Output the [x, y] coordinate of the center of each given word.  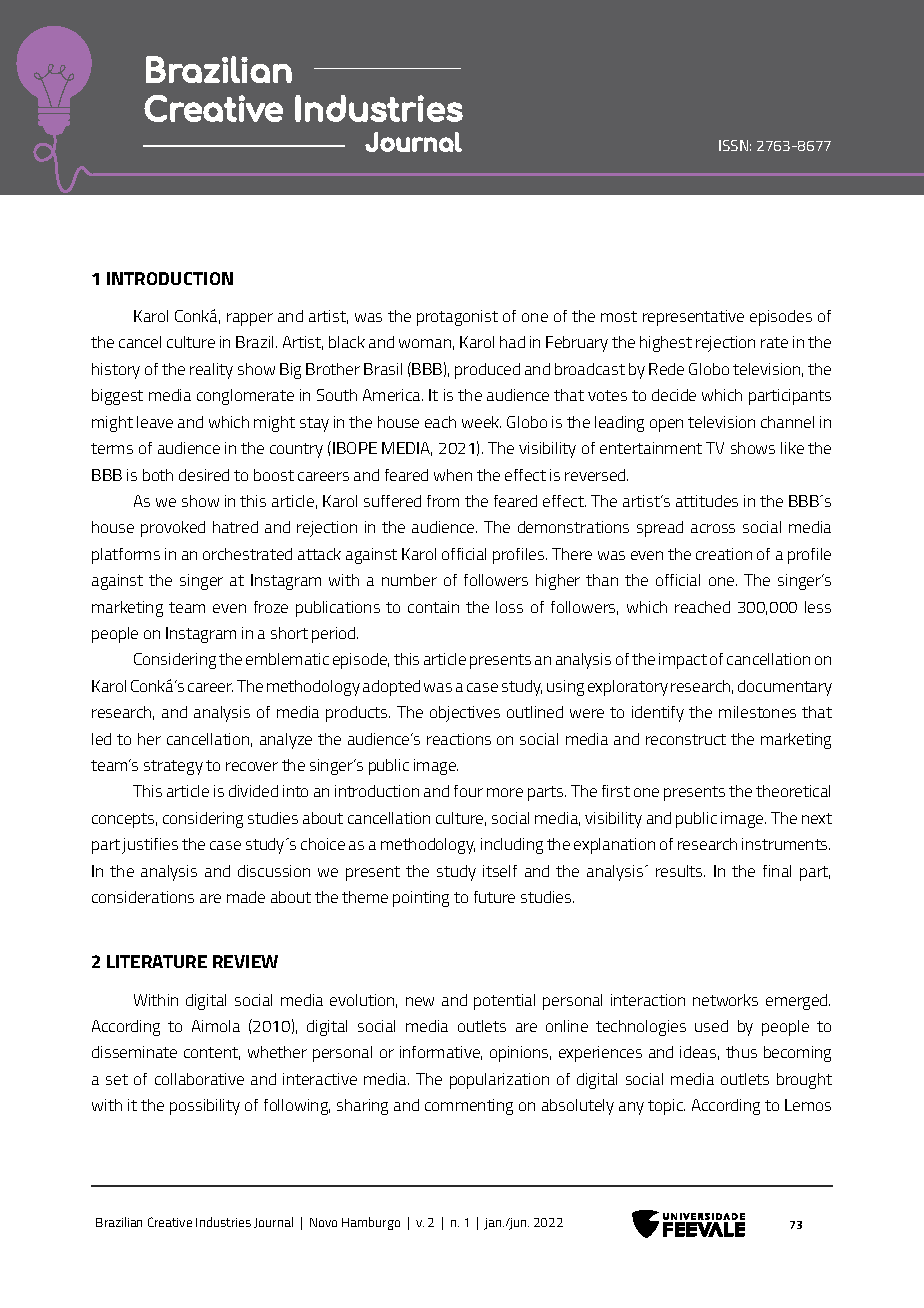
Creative [170, 1222]
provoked [173, 529]
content [212, 1053]
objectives [465, 714]
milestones [757, 712]
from [443, 501]
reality [211, 371]
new [420, 1001]
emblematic [287, 659]
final [777, 871]
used [711, 1026]
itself [500, 871]
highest [666, 344]
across [713, 528]
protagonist [457, 318]
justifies [150, 846]
